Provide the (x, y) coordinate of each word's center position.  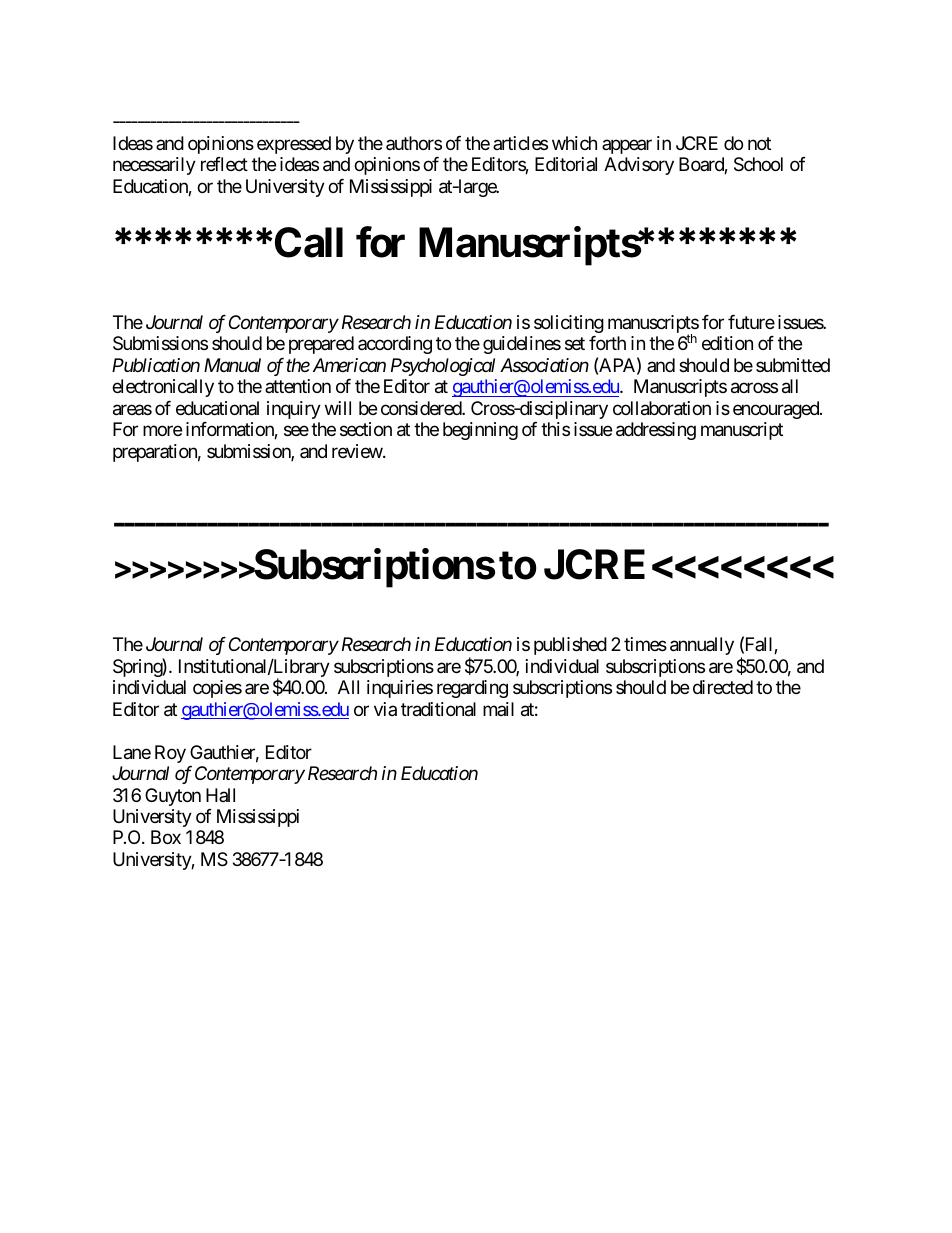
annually (702, 646)
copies (217, 689)
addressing (656, 431)
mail (498, 709)
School (758, 164)
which (574, 143)
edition (727, 343)
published (570, 646)
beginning (480, 431)
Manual (232, 365)
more (162, 431)
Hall (220, 795)
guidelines (522, 345)
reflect (224, 164)
